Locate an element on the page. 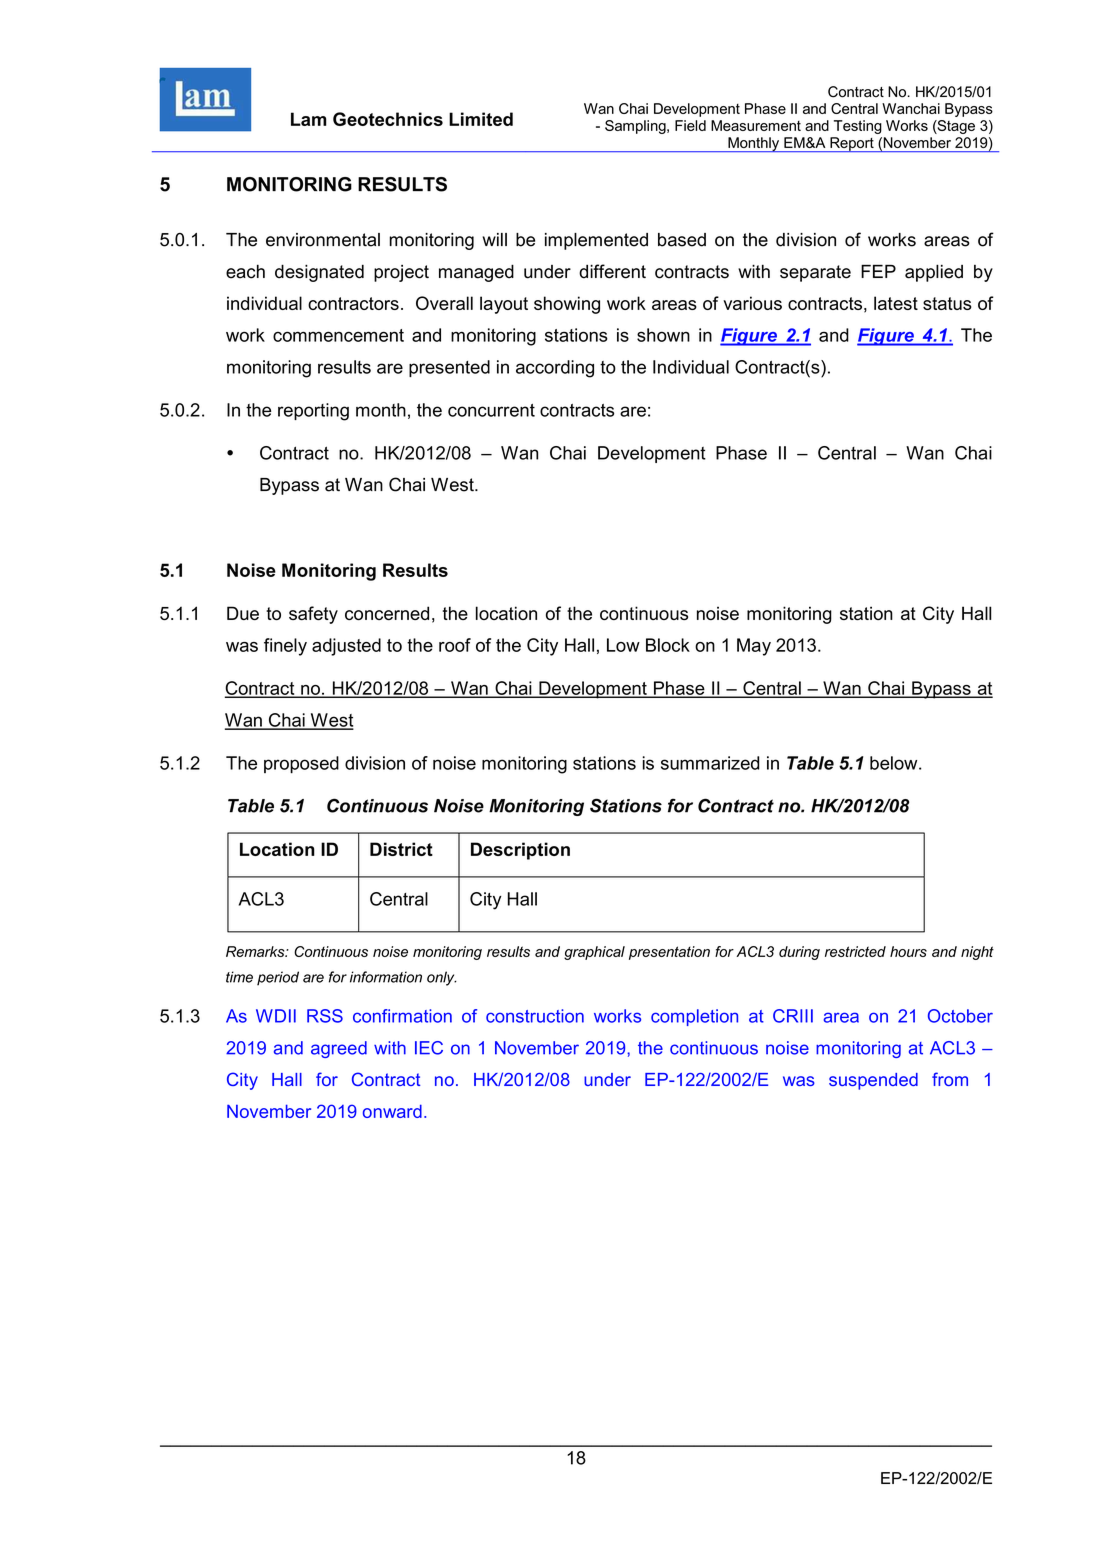 This document has height=1554, width=1099. construction is located at coordinates (535, 1016).
